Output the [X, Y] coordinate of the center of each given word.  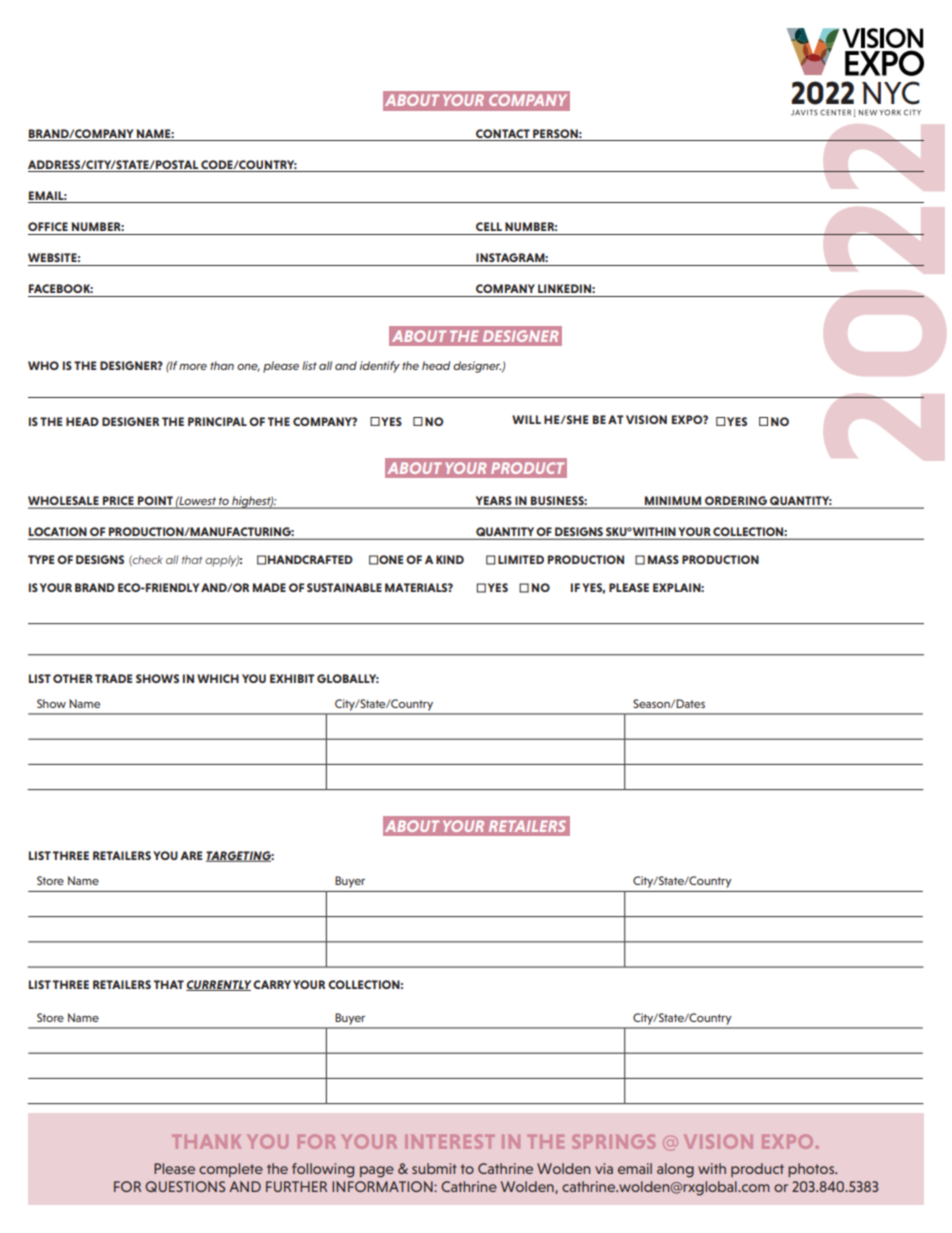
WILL [526, 419]
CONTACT [503, 133]
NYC [891, 93]
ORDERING [736, 502]
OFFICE [48, 226]
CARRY [272, 984]
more [193, 367]
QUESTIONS [185, 1186]
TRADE [113, 678]
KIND [450, 559]
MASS [663, 559]
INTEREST [449, 1141]
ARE [191, 855]
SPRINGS [613, 1141]
